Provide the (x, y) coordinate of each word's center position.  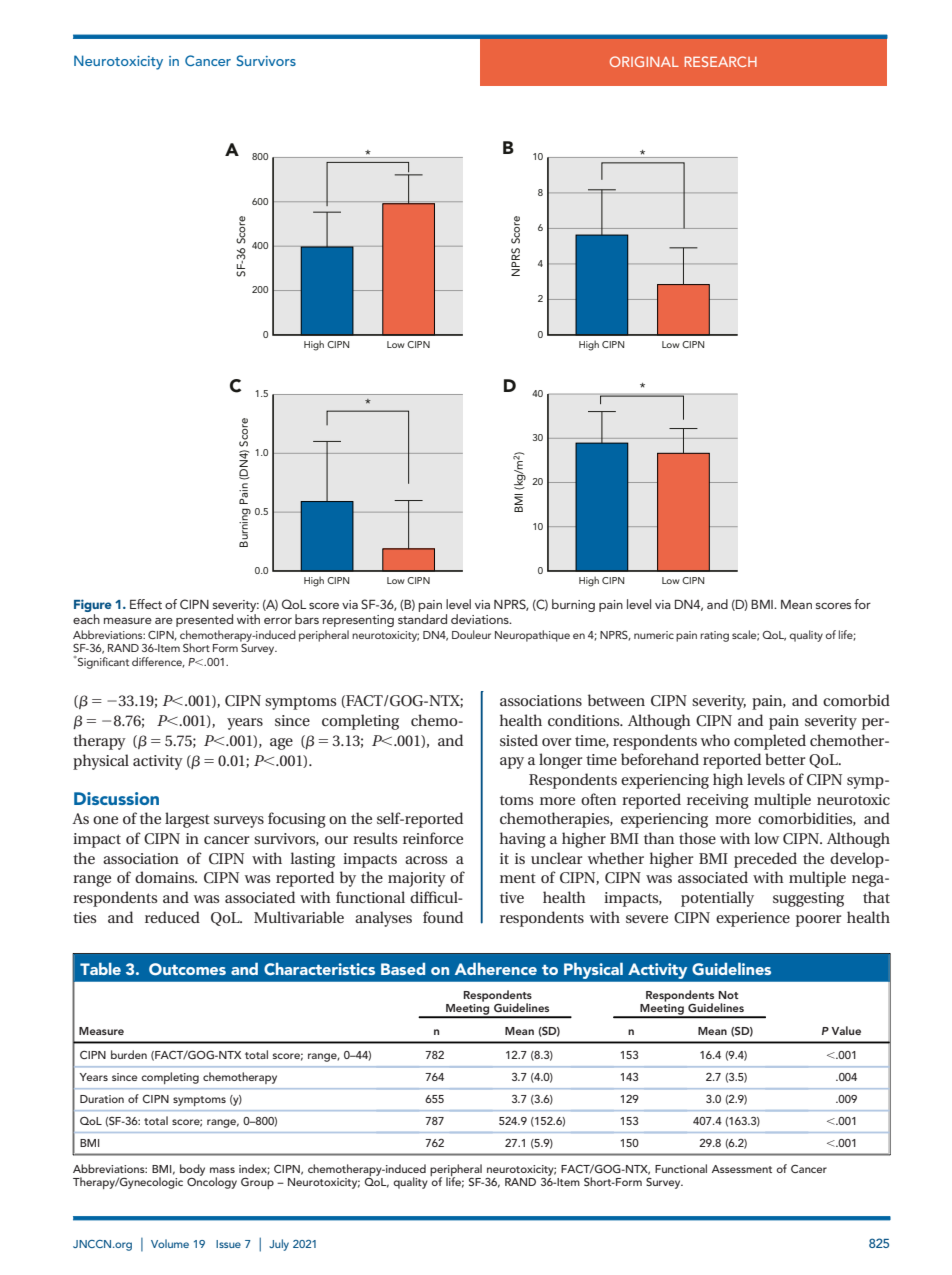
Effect (146, 604)
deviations (481, 619)
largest (187, 820)
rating (714, 636)
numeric (654, 635)
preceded (765, 860)
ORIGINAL (644, 61)
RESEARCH (721, 61)
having (523, 840)
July (279, 1245)
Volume (170, 1243)
